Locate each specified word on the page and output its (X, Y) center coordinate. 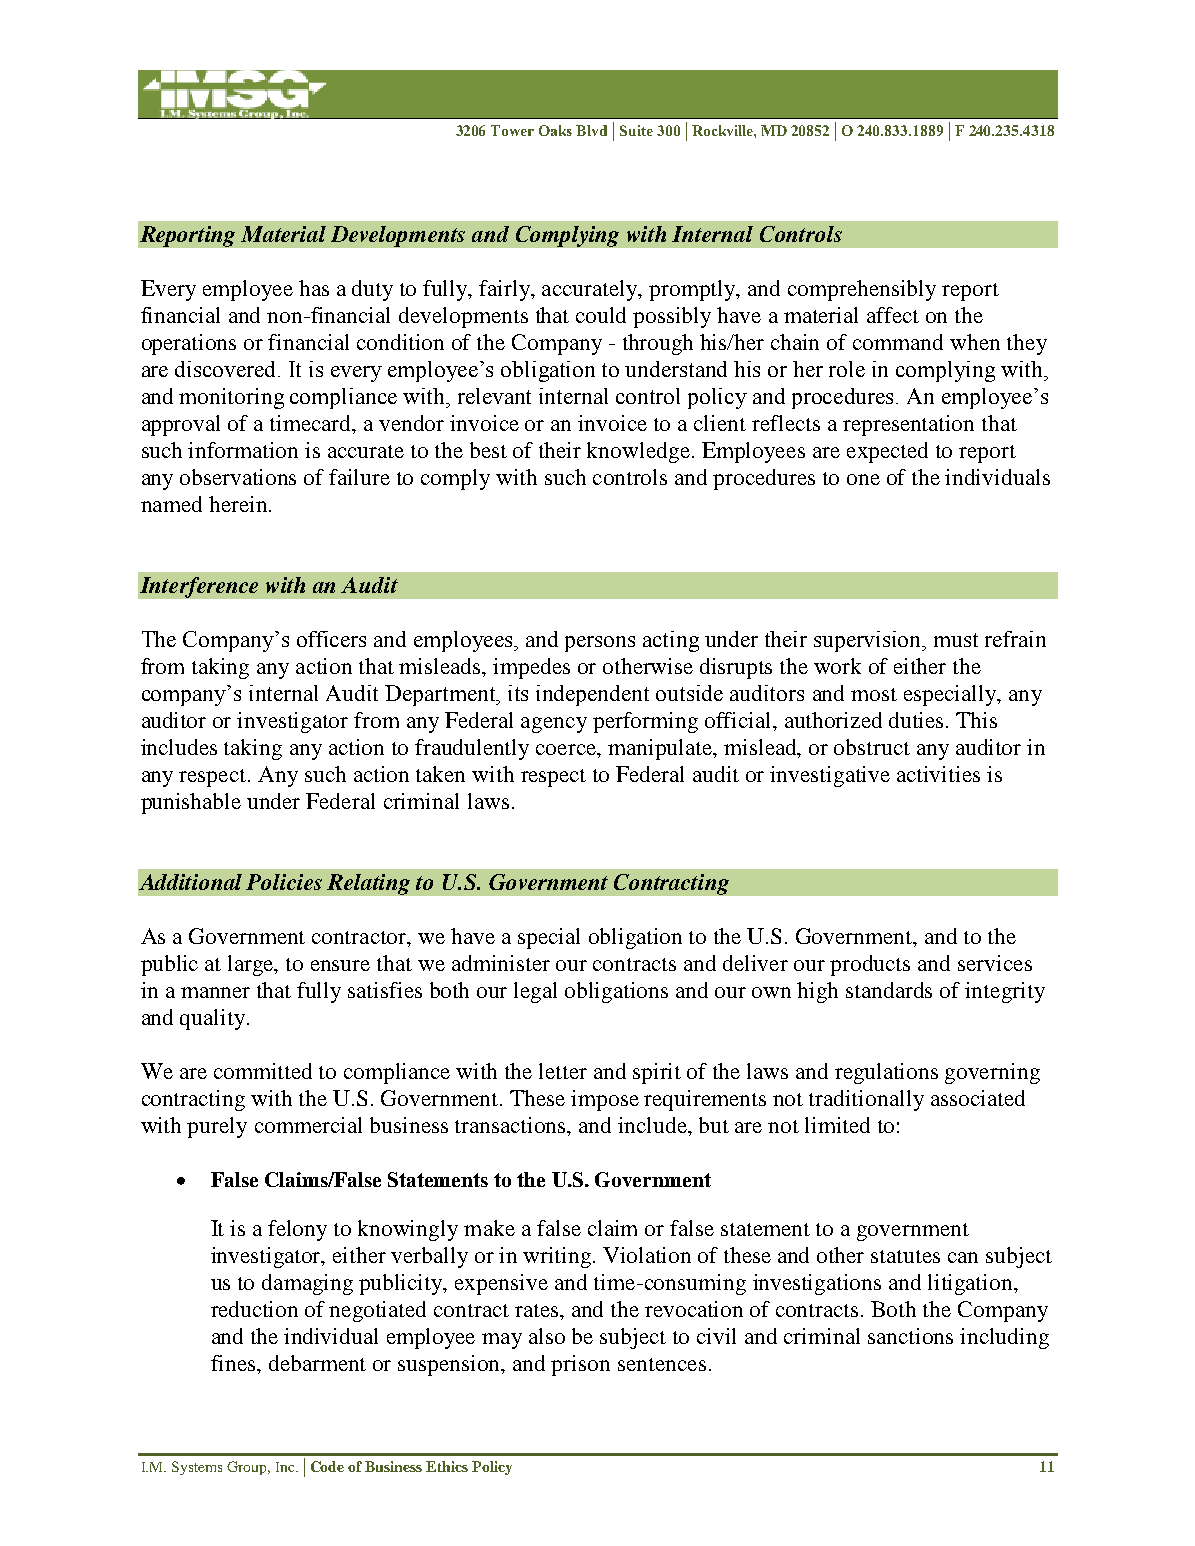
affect (893, 315)
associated (978, 1098)
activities (938, 774)
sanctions (910, 1336)
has (314, 288)
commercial (308, 1125)
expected (887, 452)
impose (605, 1100)
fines (234, 1363)
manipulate (661, 749)
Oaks (555, 130)
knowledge (638, 452)
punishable (191, 803)
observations (238, 477)
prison (580, 1365)
